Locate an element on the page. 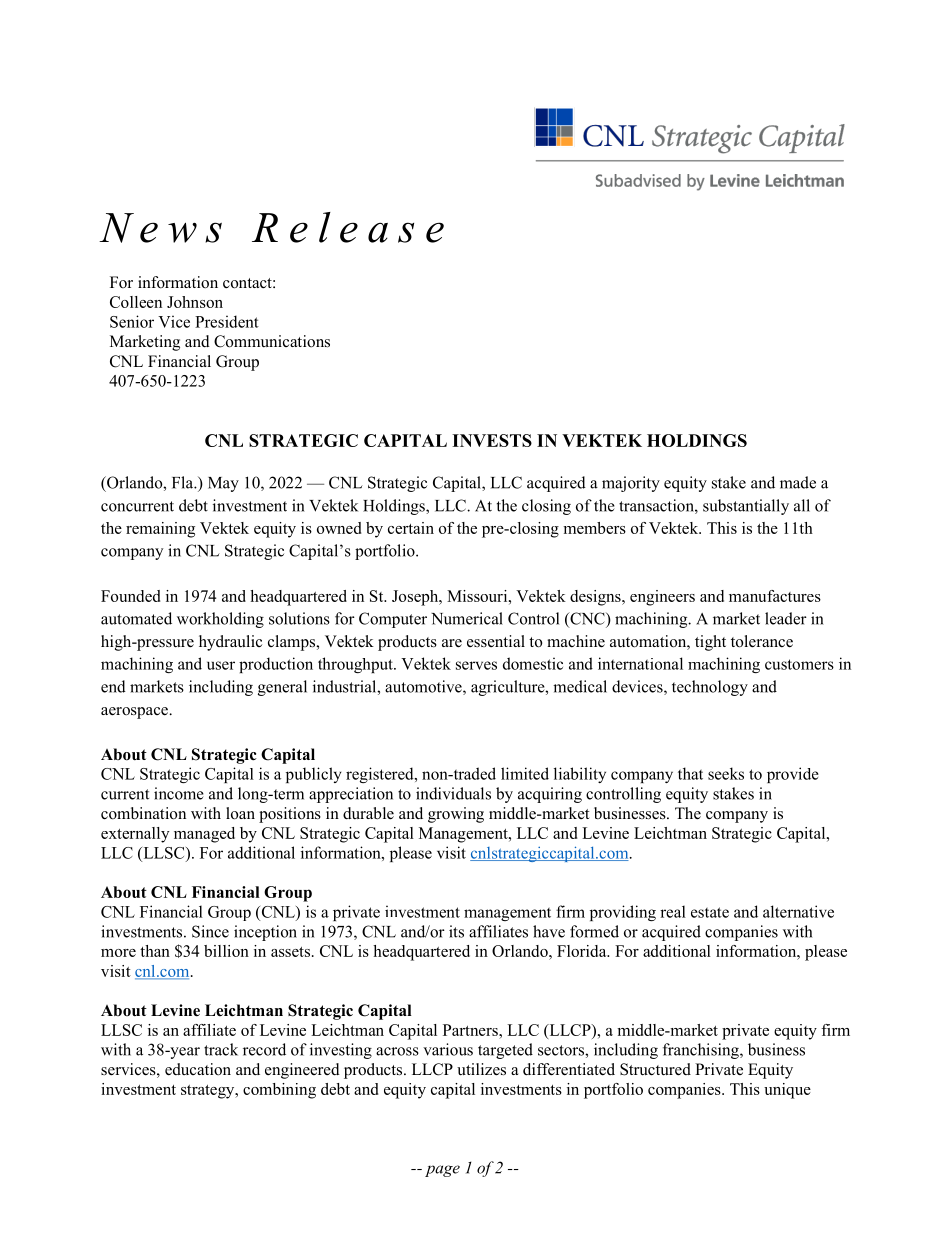 The height and width of the image is (1233, 952). certain is located at coordinates (411, 528).
